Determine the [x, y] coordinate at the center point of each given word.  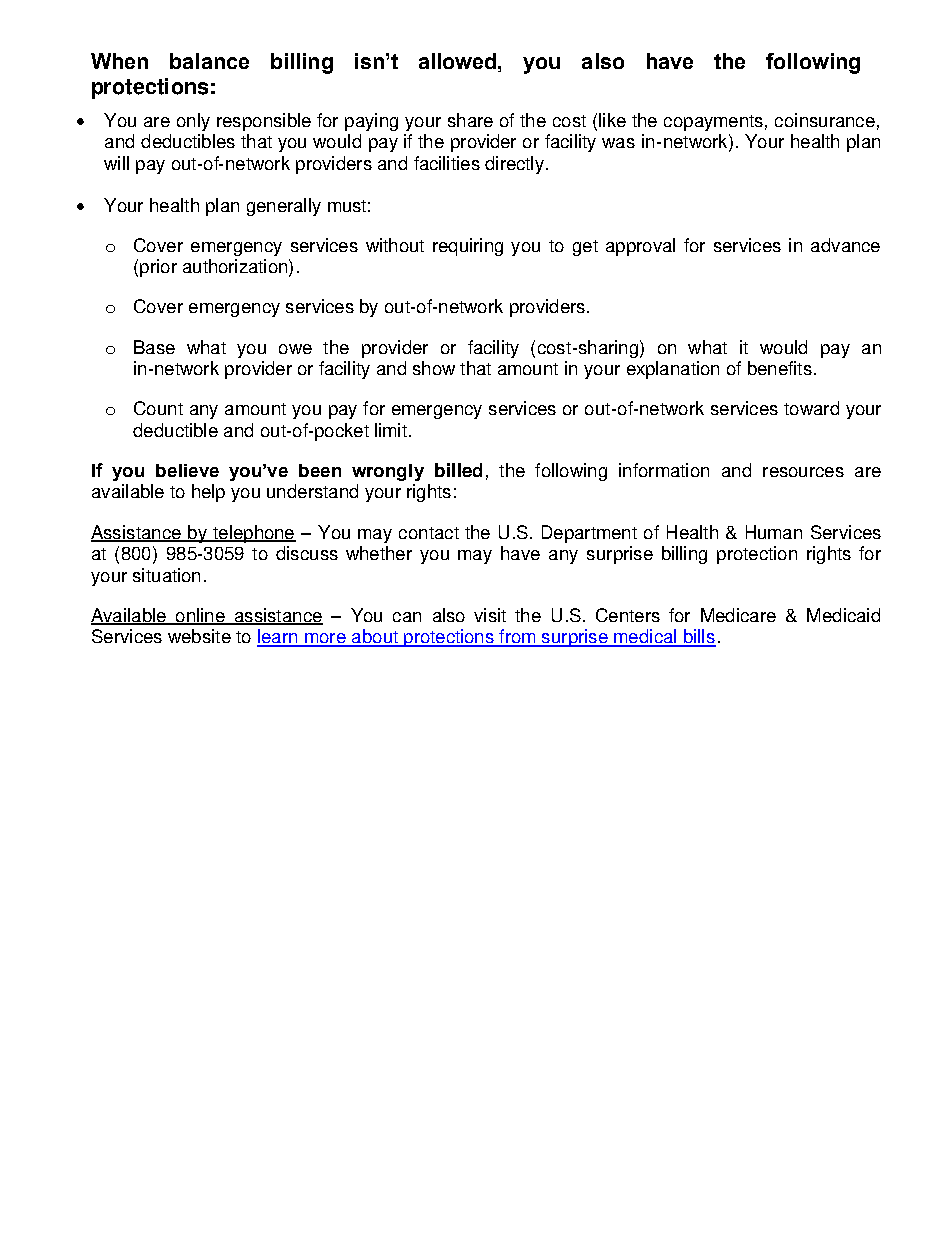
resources [803, 472]
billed [458, 470]
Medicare [738, 615]
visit [490, 615]
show [434, 368]
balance [209, 61]
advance [845, 245]
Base [154, 347]
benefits [780, 368]
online [200, 616]
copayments [713, 123]
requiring [468, 247]
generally [284, 207]
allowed [459, 61]
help [208, 493]
